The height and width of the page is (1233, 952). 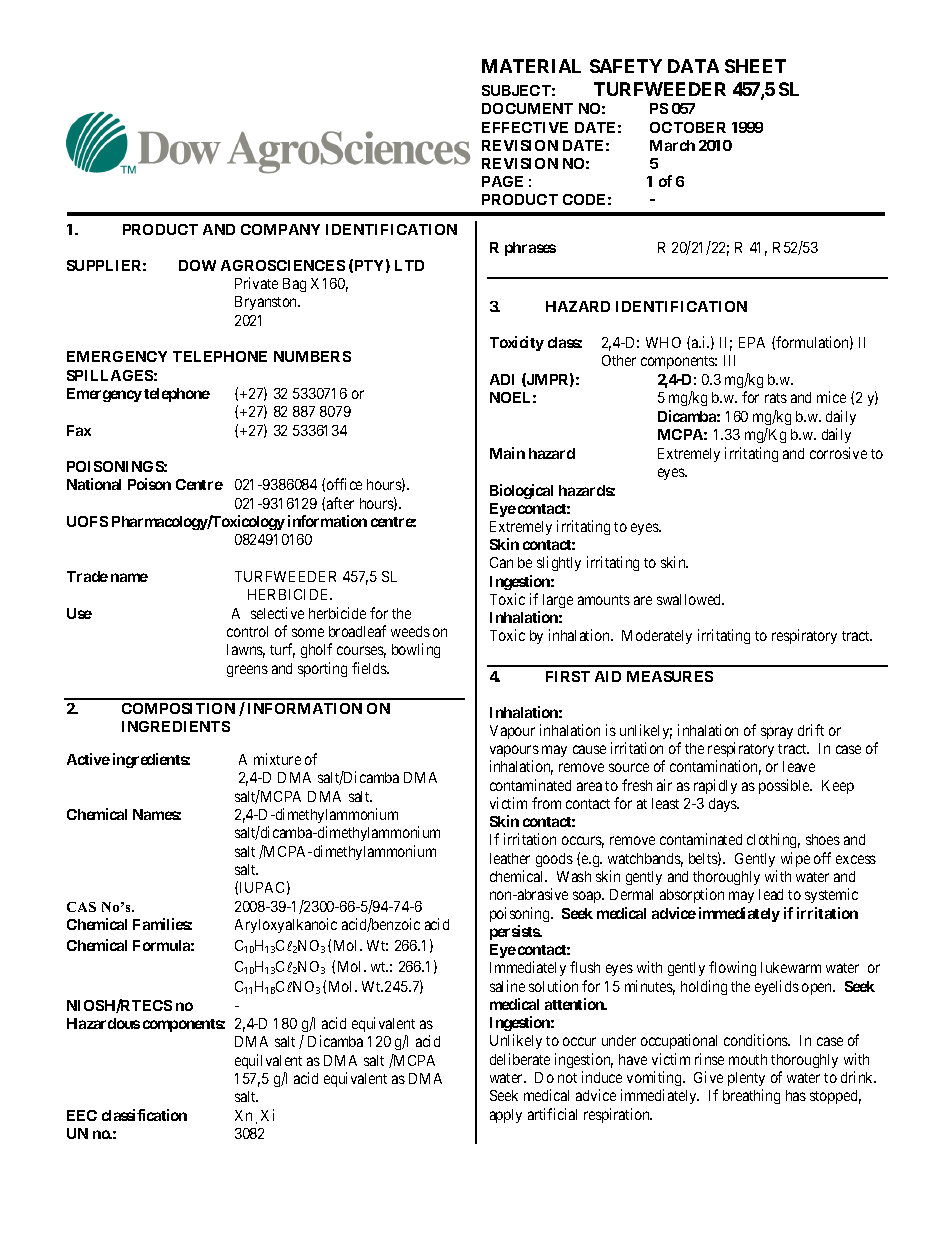 I want to click on rats, so click(x=776, y=398).
